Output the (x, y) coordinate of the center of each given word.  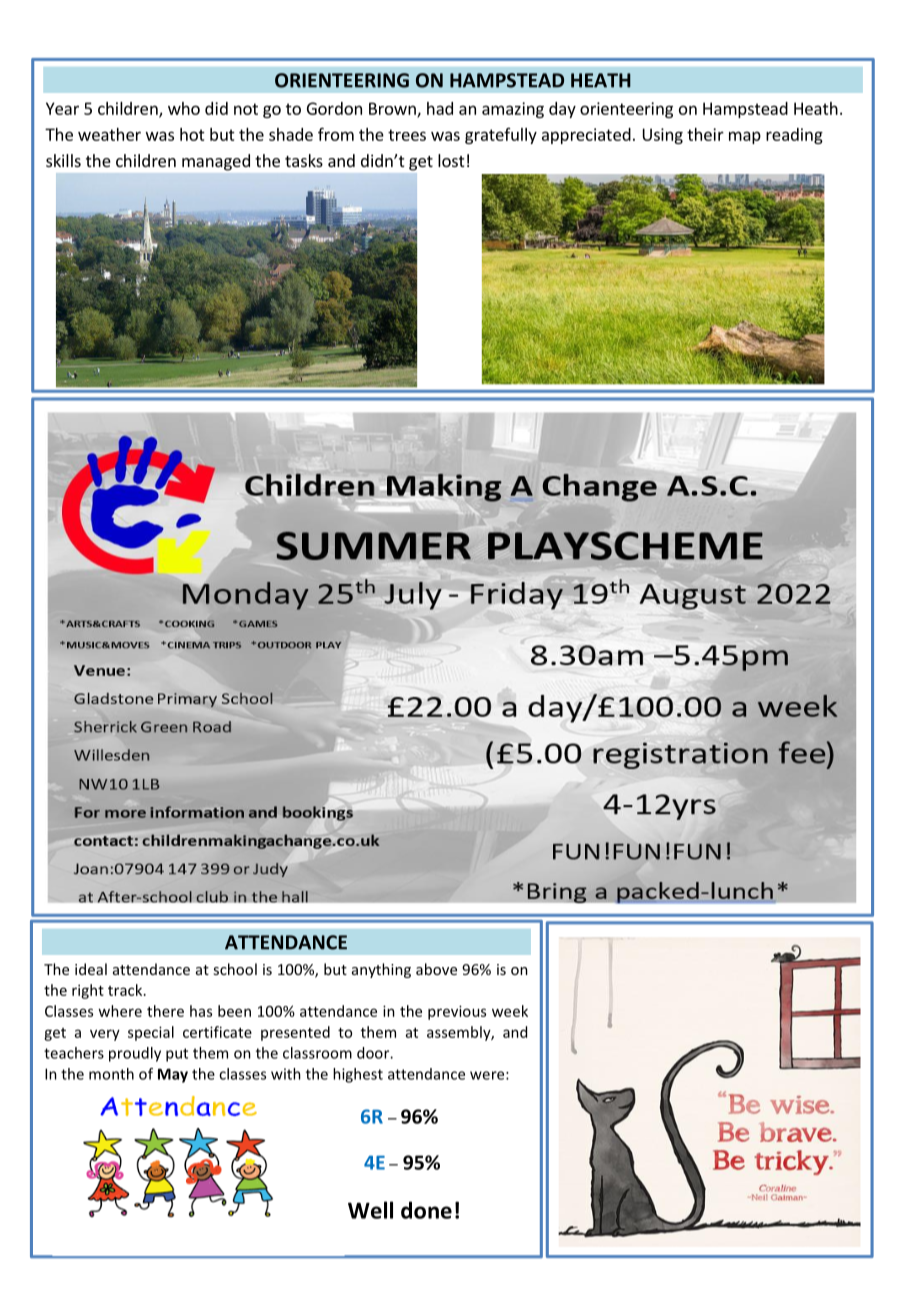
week (510, 1011)
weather (109, 134)
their (705, 134)
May (173, 1075)
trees (407, 135)
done (426, 1210)
